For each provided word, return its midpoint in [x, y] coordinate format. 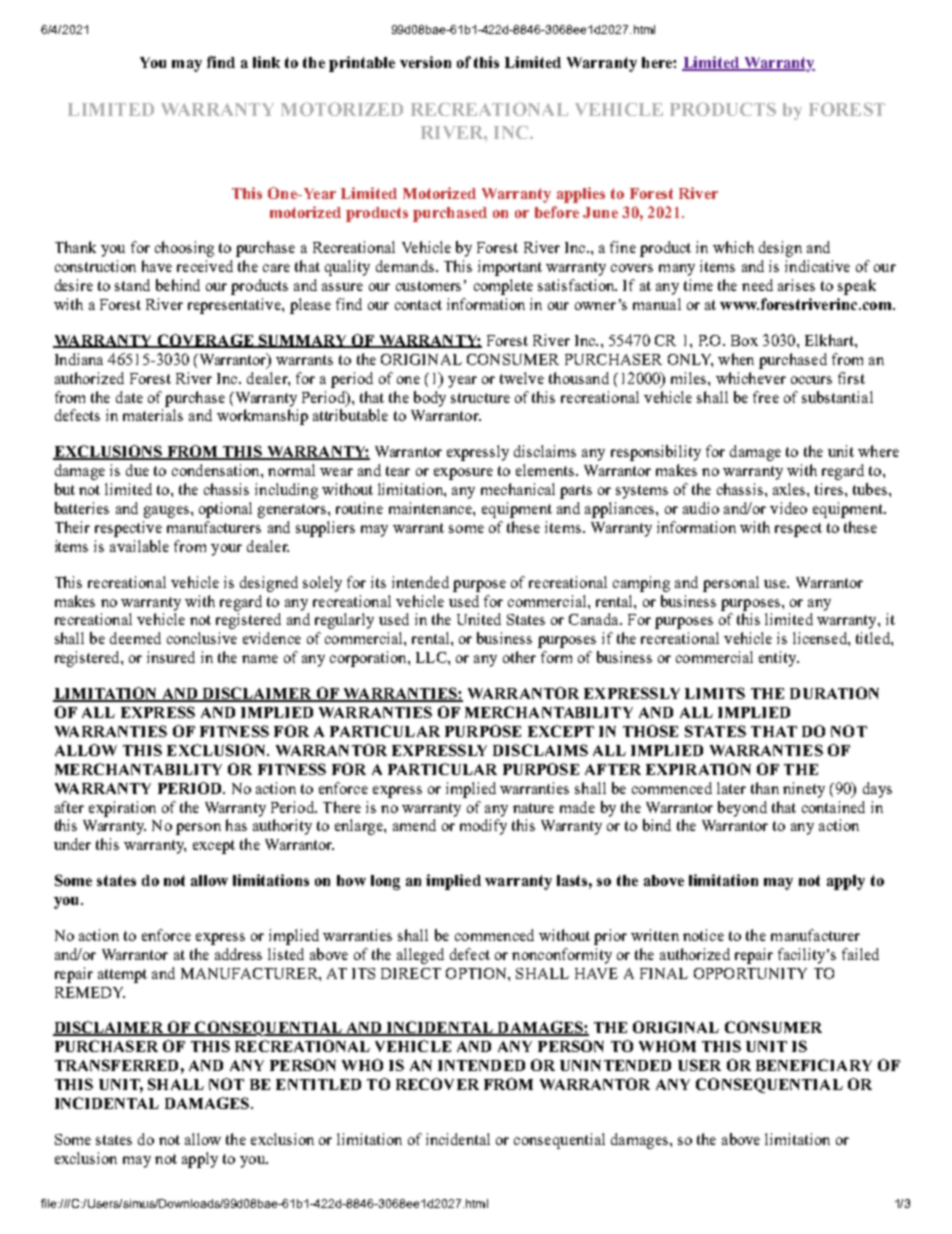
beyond [742, 809]
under [72, 844]
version [425, 62]
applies [581, 195]
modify [483, 827]
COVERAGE [205, 341]
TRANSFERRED [116, 1065]
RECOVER [437, 1084]
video [788, 508]
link [266, 62]
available [139, 546]
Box [744, 340]
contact [418, 305]
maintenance [431, 508]
